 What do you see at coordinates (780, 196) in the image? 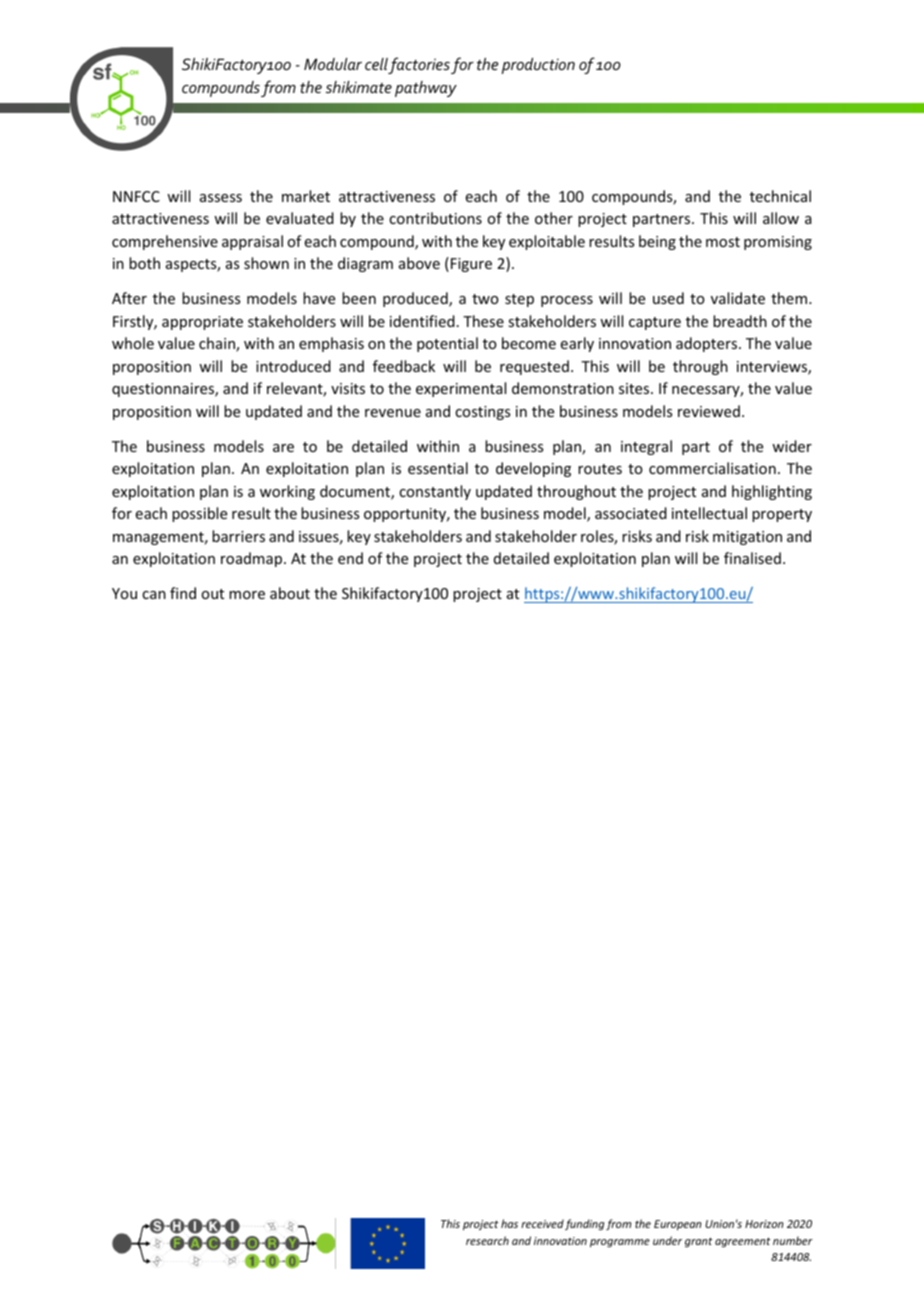
I see `technical` at bounding box center [780, 196].
